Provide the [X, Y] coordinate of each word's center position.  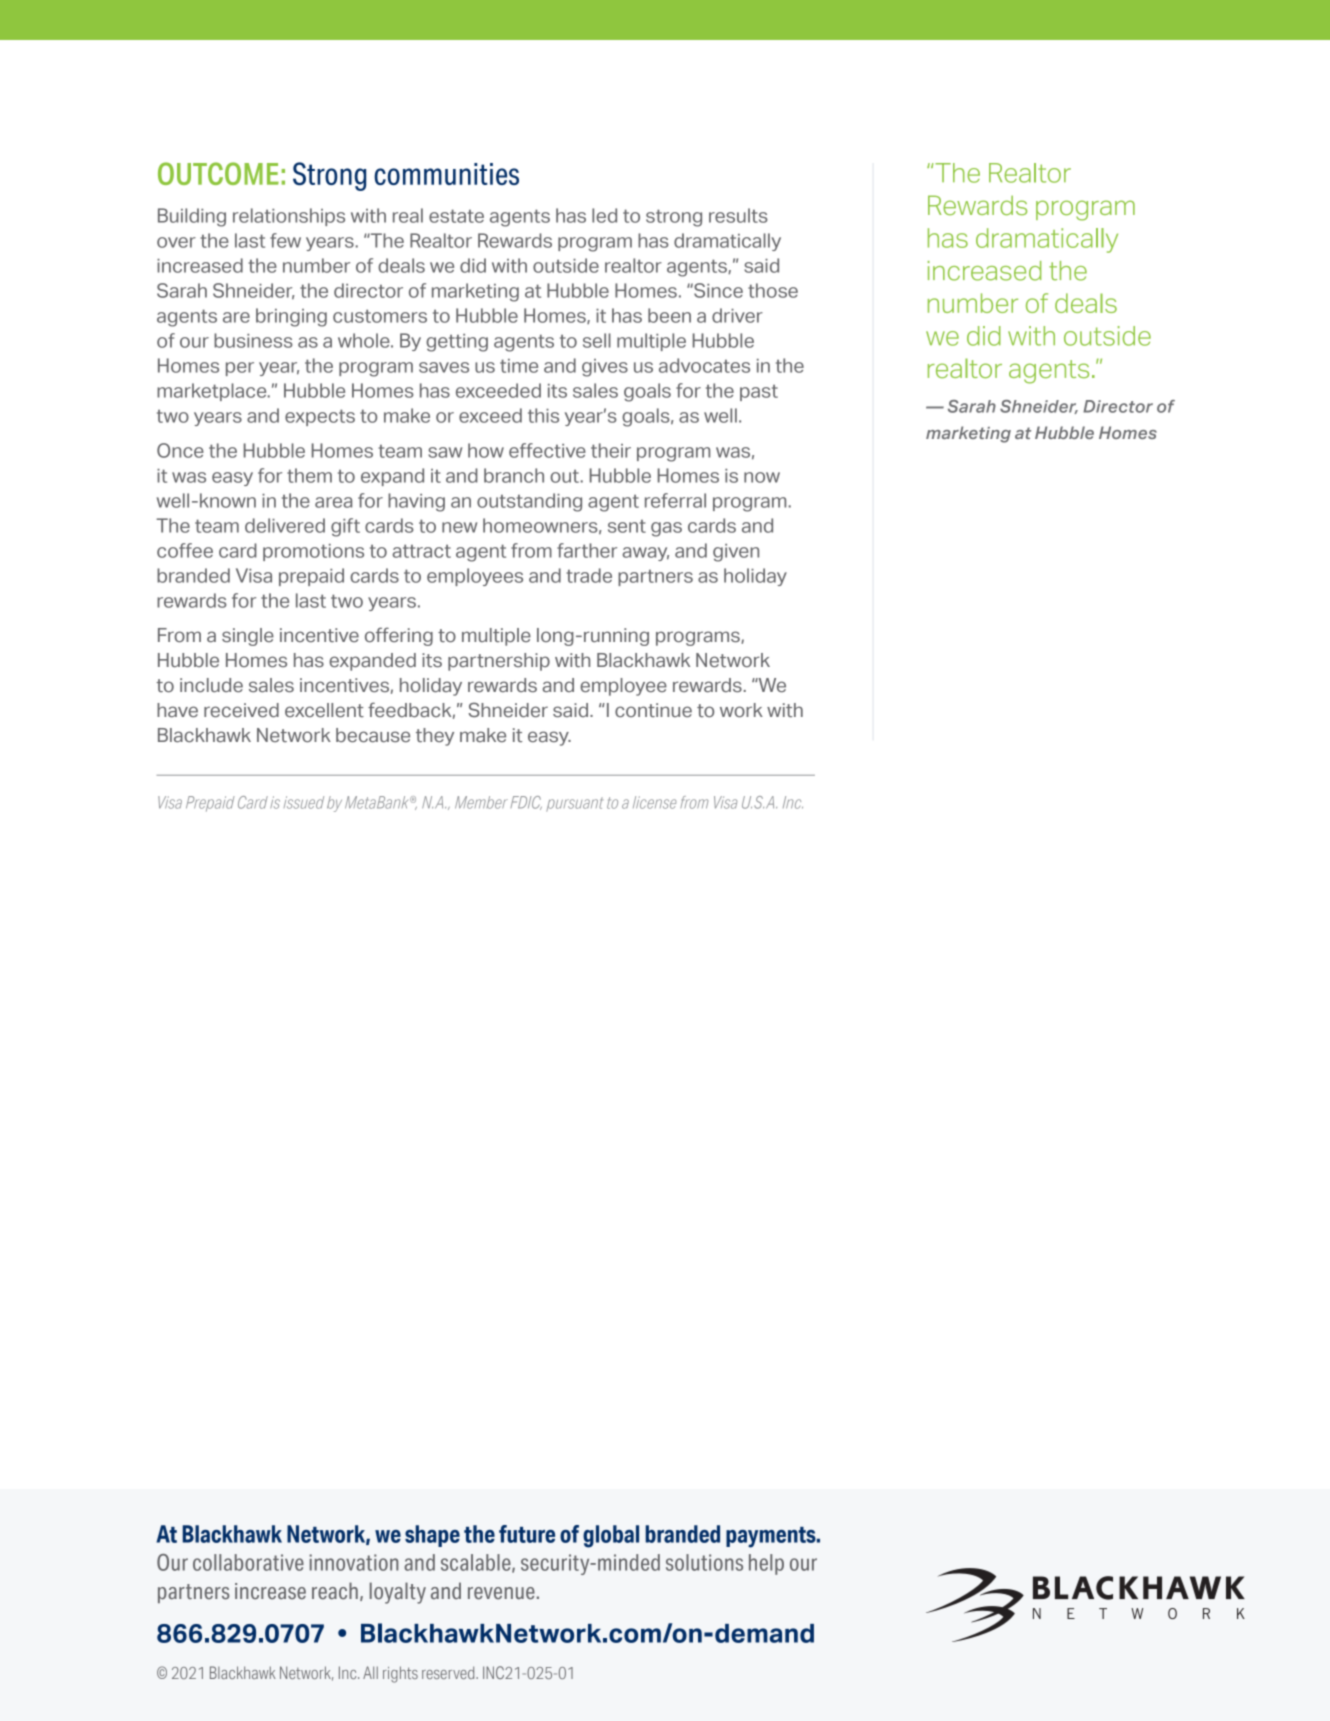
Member [481, 802]
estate [456, 216]
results [738, 215]
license [654, 802]
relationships [289, 217]
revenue [501, 1593]
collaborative [248, 1562]
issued [304, 802]
